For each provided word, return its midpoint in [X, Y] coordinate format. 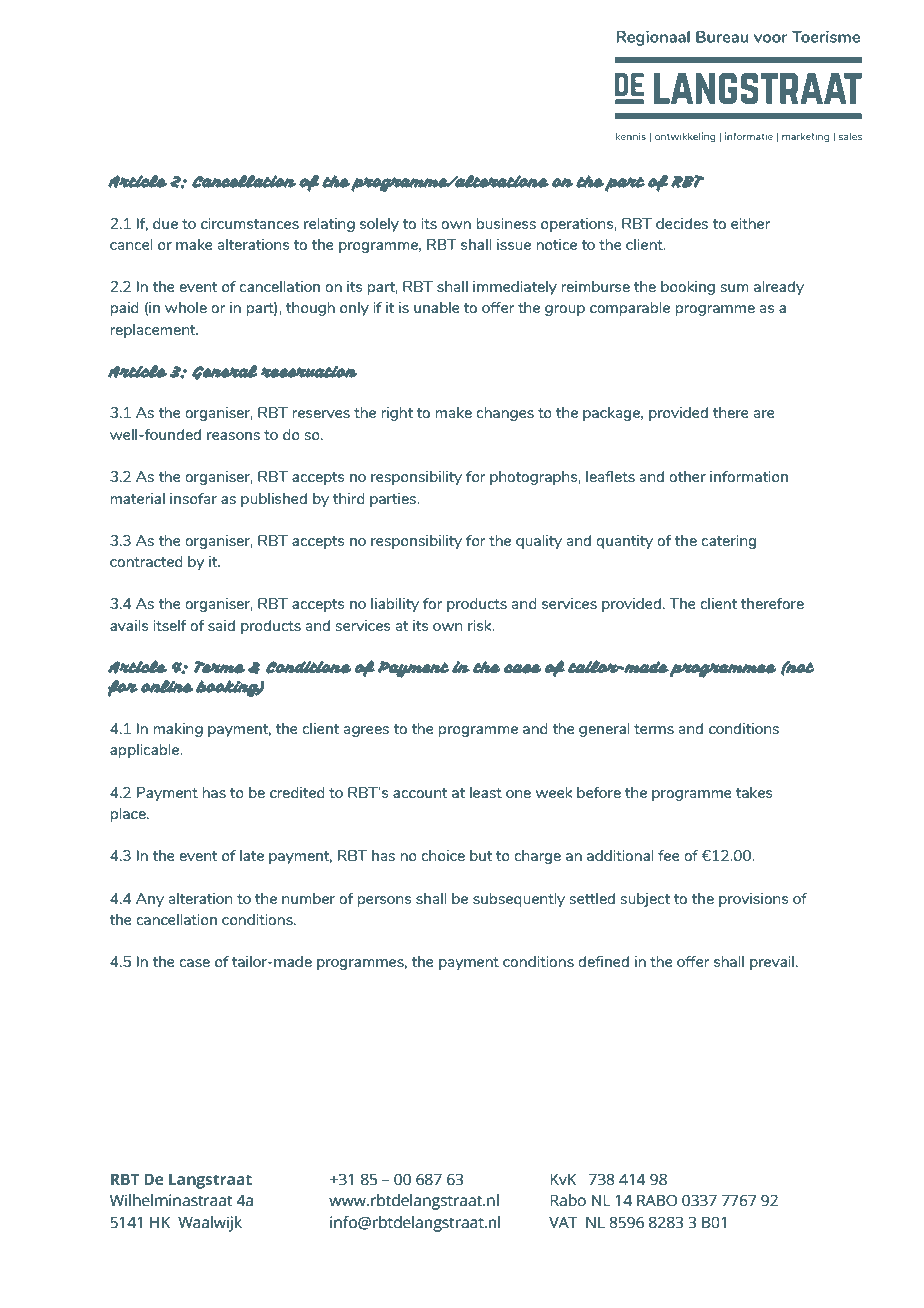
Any [150, 900]
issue [514, 244]
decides [682, 223]
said [221, 625]
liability [395, 605]
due [165, 223]
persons [384, 901]
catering [728, 542]
